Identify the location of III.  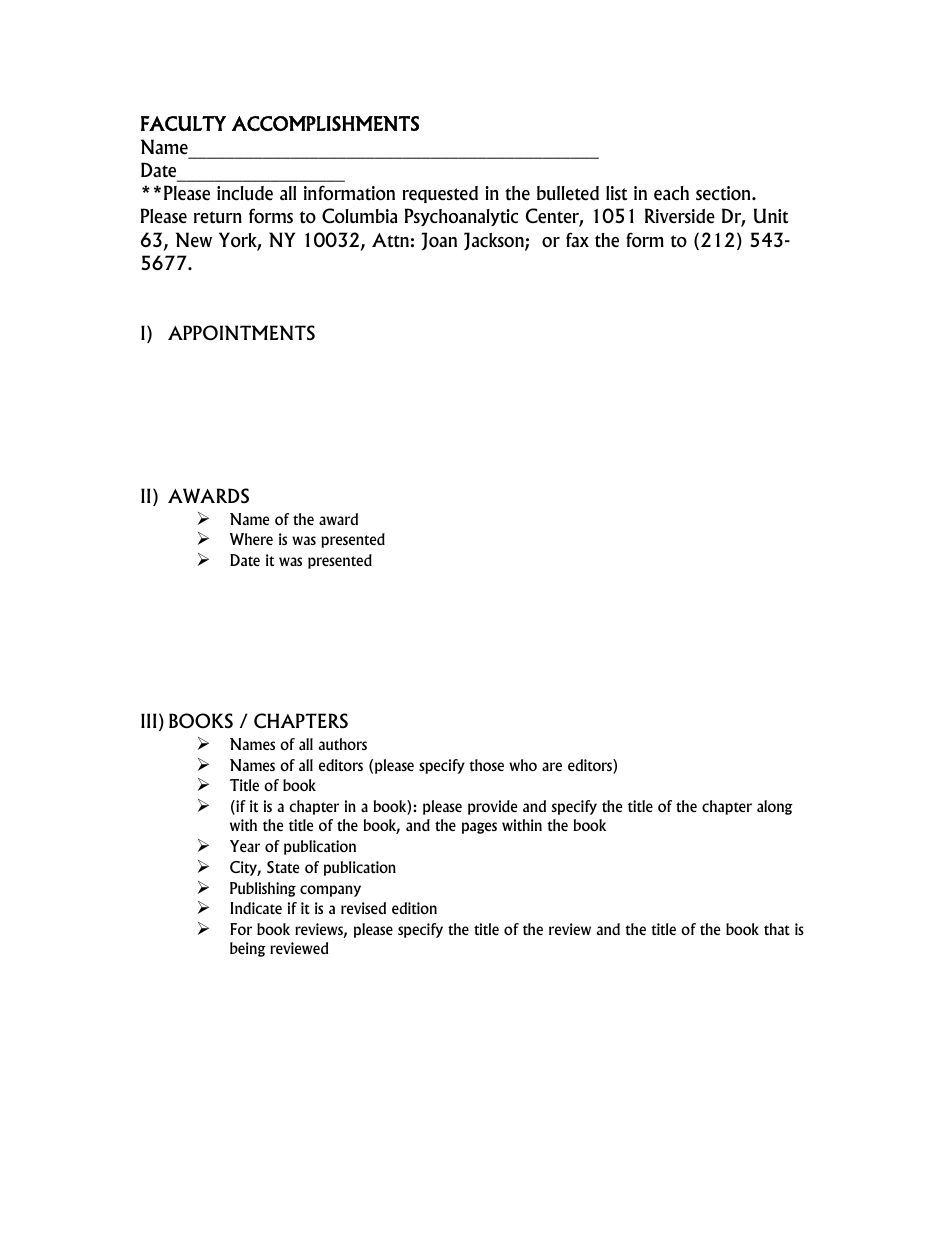
(148, 720).
